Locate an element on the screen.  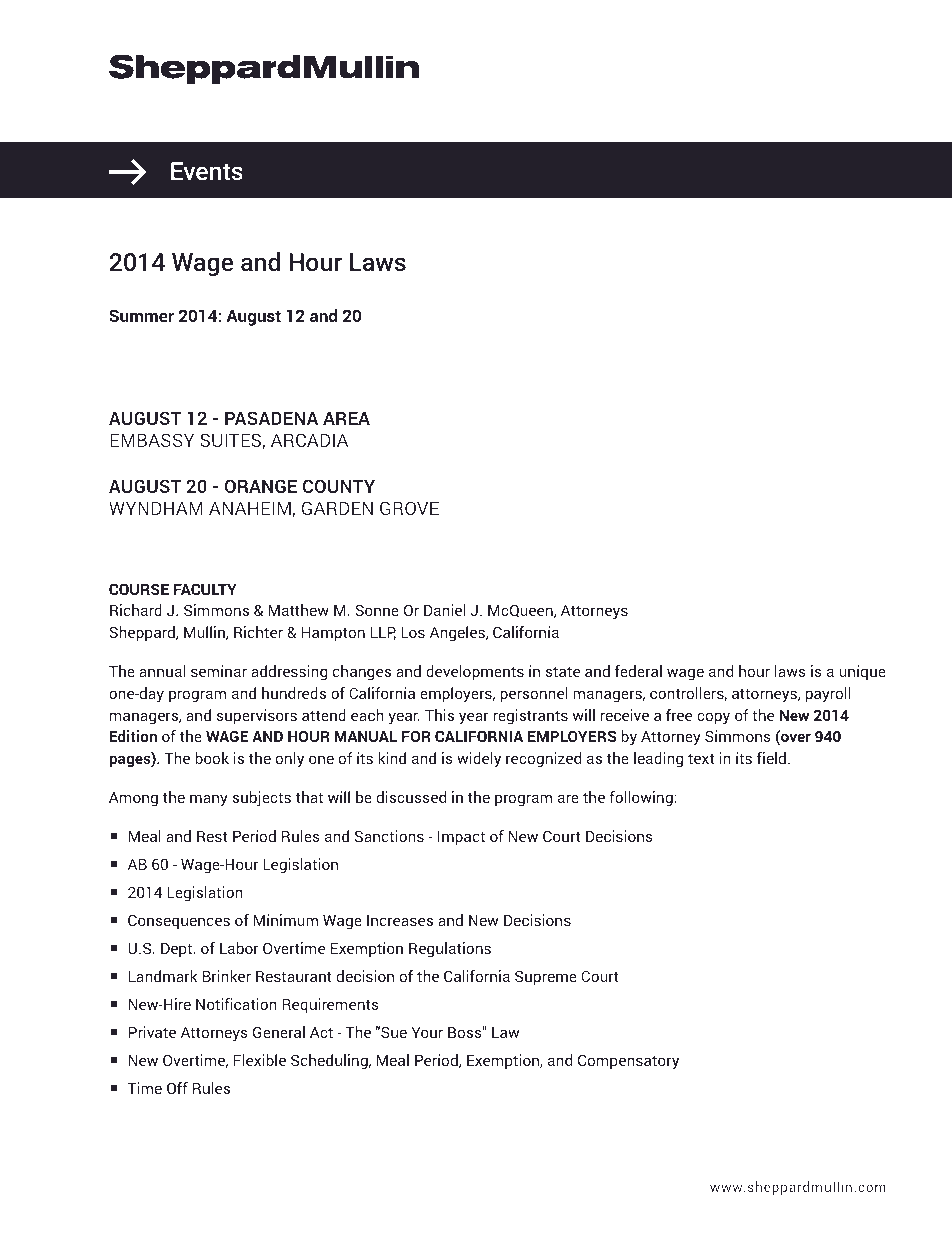
AREA is located at coordinates (346, 418).
